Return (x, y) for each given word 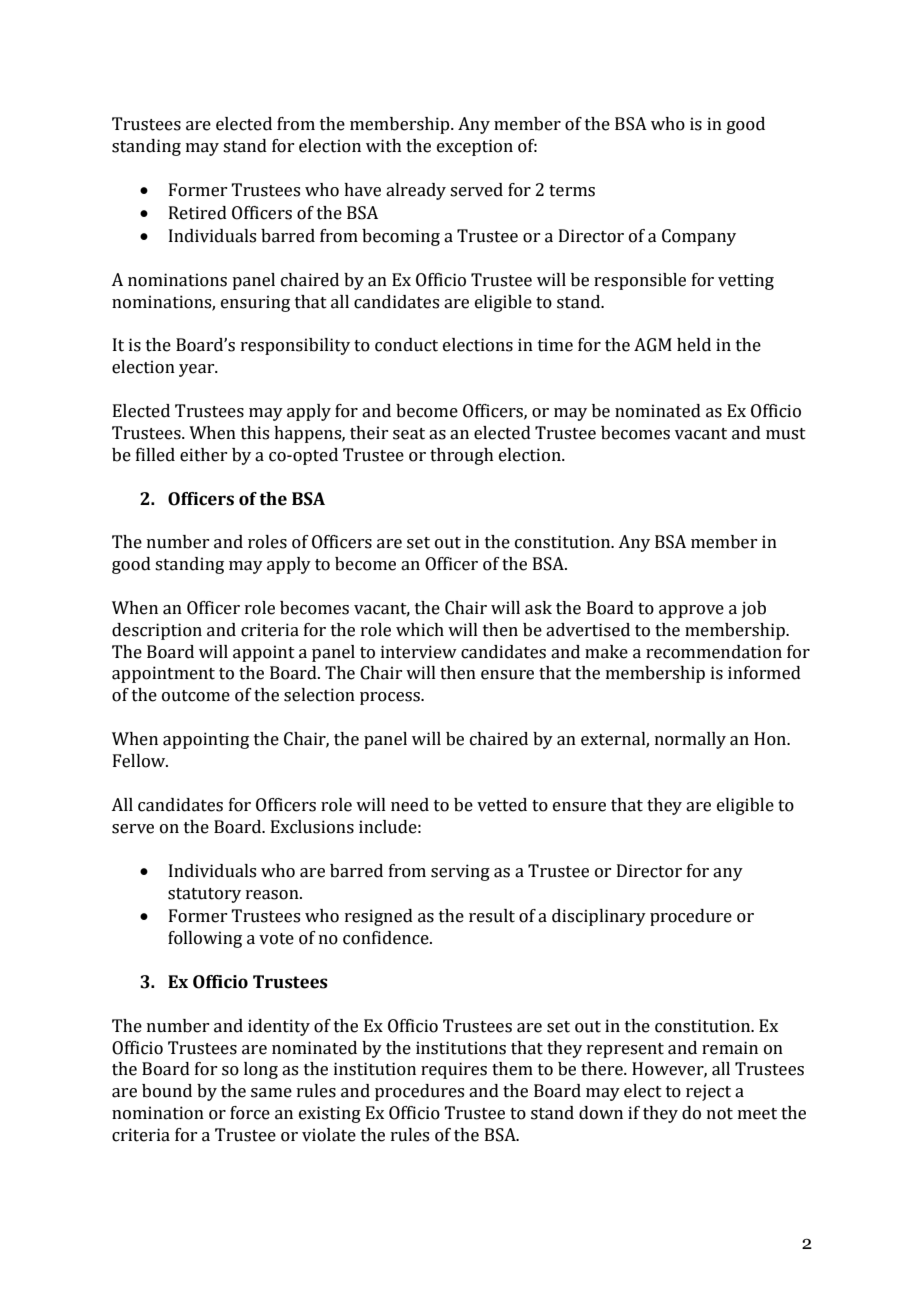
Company (699, 237)
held (694, 345)
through (462, 456)
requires (454, 1070)
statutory (204, 895)
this (255, 433)
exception (475, 147)
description (157, 631)
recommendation (714, 652)
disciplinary (599, 917)
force (250, 1113)
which (420, 630)
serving (460, 872)
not (720, 1114)
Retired (198, 213)
